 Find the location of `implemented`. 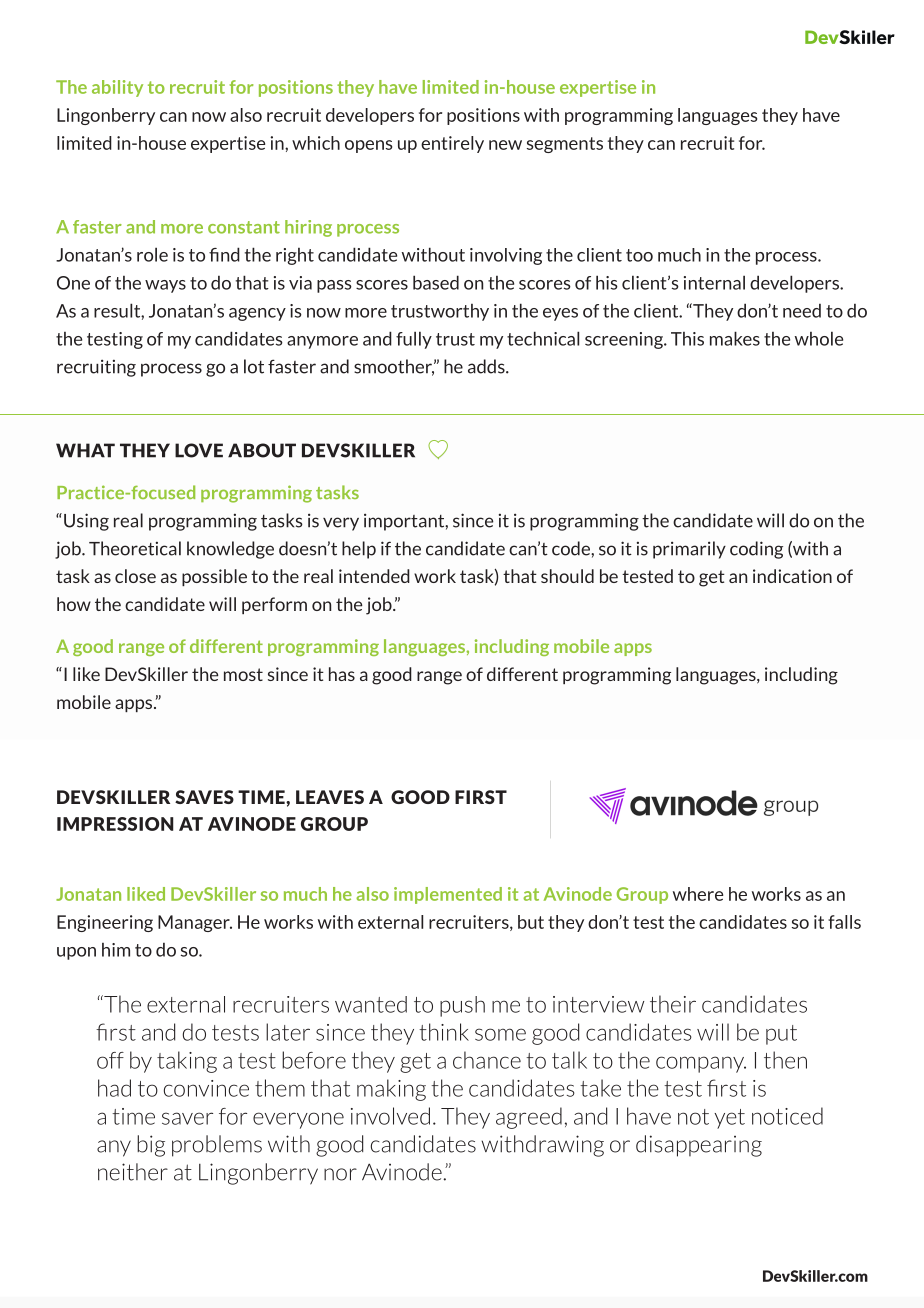

implemented is located at coordinates (448, 895).
